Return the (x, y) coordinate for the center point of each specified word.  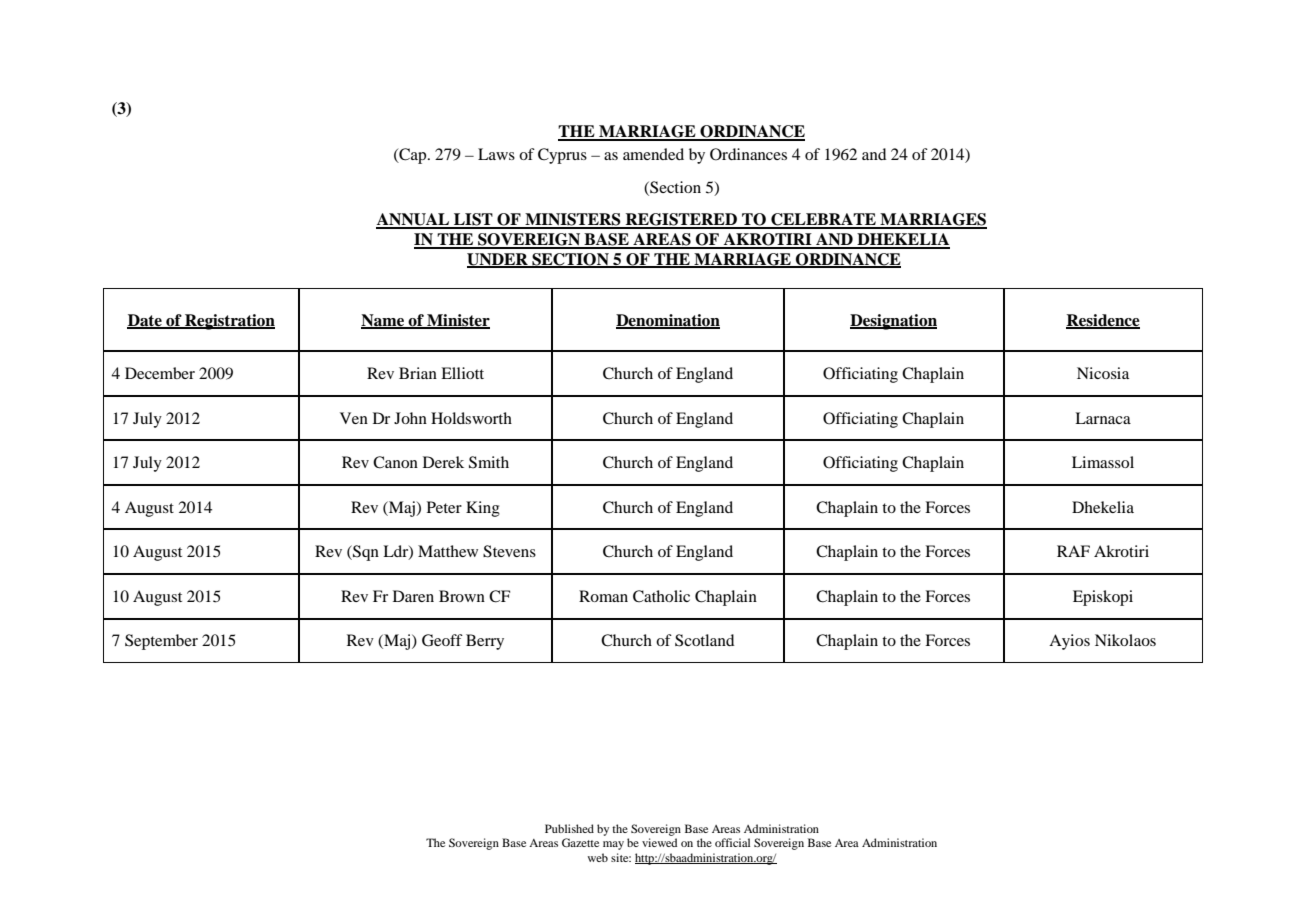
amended (653, 154)
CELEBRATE (823, 220)
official (732, 842)
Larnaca (1103, 418)
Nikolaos (1125, 640)
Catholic (661, 596)
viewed (659, 842)
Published (569, 828)
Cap (413, 156)
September (161, 642)
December (160, 373)
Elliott (462, 373)
